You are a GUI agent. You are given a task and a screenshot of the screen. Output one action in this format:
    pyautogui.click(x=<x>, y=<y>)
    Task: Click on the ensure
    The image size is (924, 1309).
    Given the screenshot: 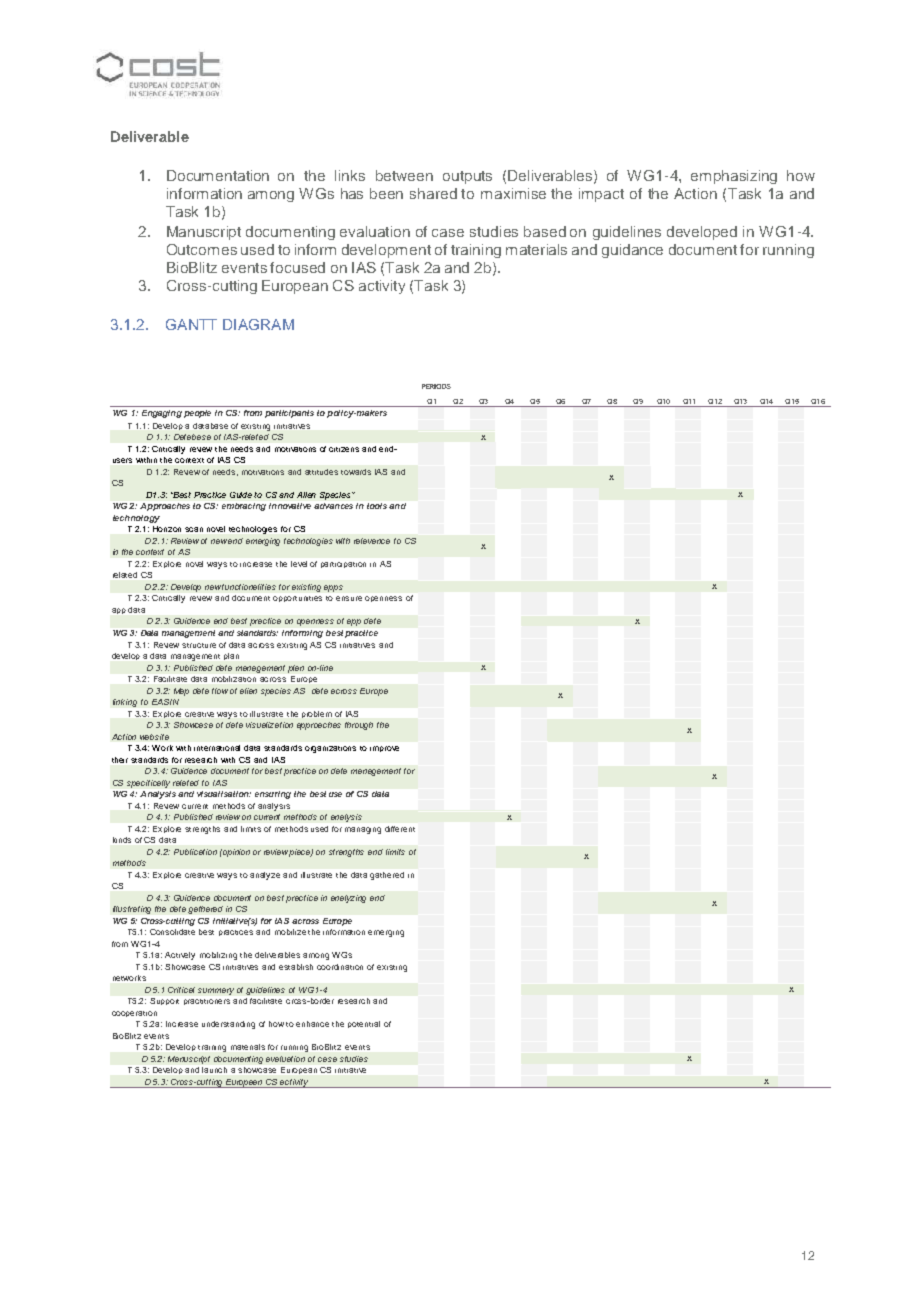 What is the action you would take?
    pyautogui.click(x=349, y=598)
